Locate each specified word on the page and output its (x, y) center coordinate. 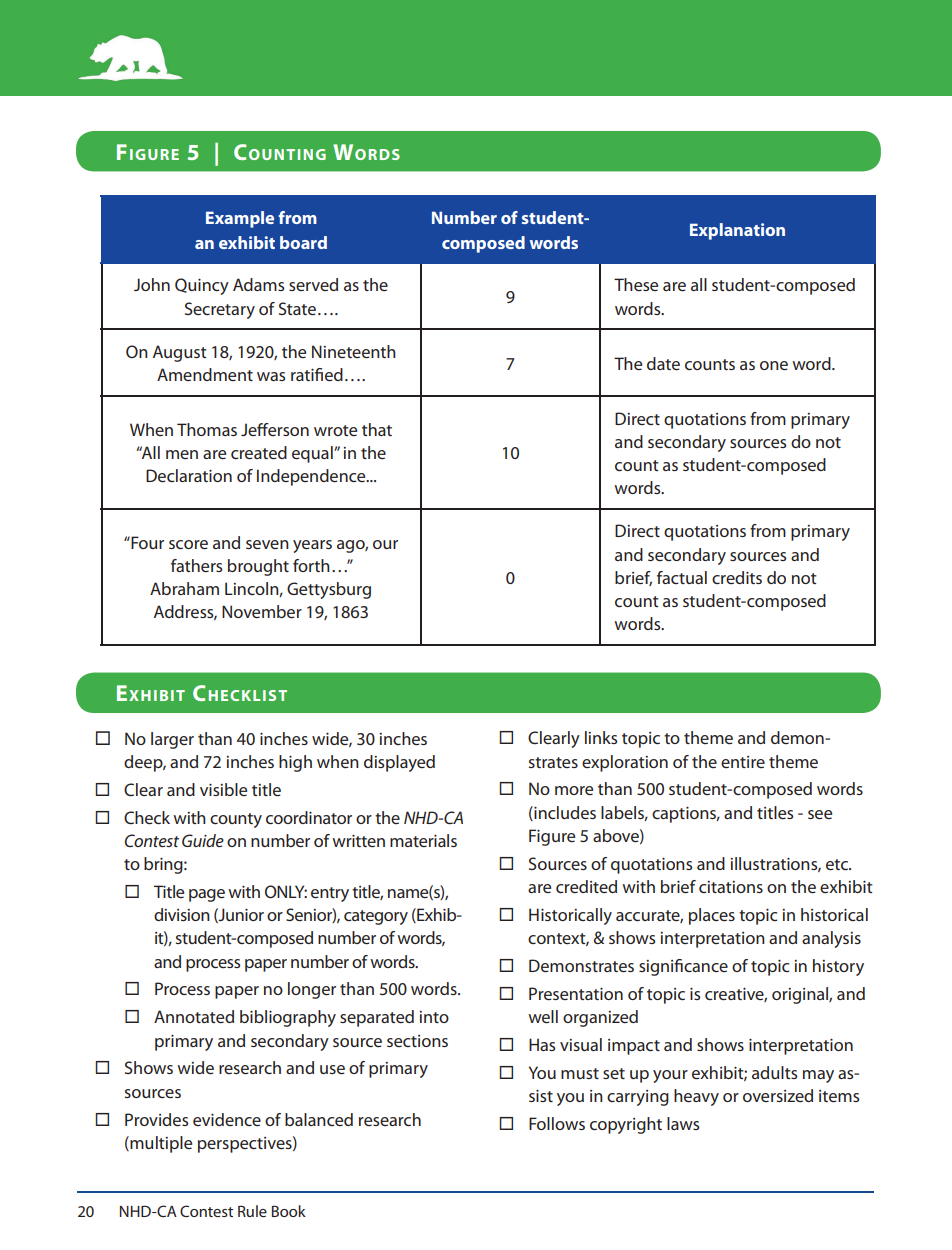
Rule (252, 1211)
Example (240, 219)
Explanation (737, 231)
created (259, 452)
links (601, 737)
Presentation (576, 993)
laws (683, 1123)
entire (743, 762)
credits (737, 577)
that (377, 429)
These (636, 284)
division (182, 914)
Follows (557, 1123)
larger (172, 740)
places (712, 916)
